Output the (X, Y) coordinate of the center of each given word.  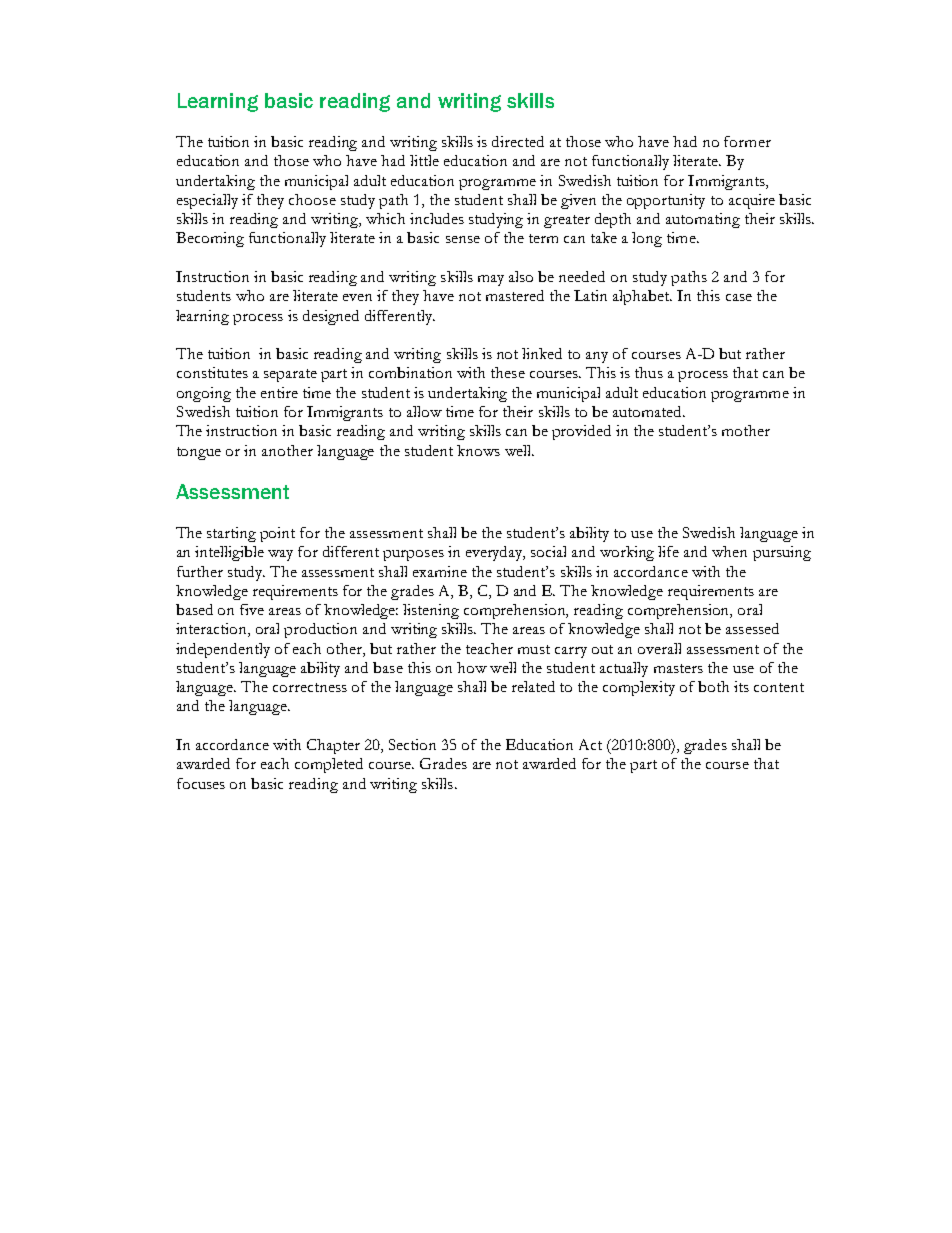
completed (329, 765)
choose (312, 199)
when (729, 551)
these (508, 372)
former (747, 141)
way (280, 555)
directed (518, 141)
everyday (495, 553)
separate (290, 375)
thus (649, 372)
